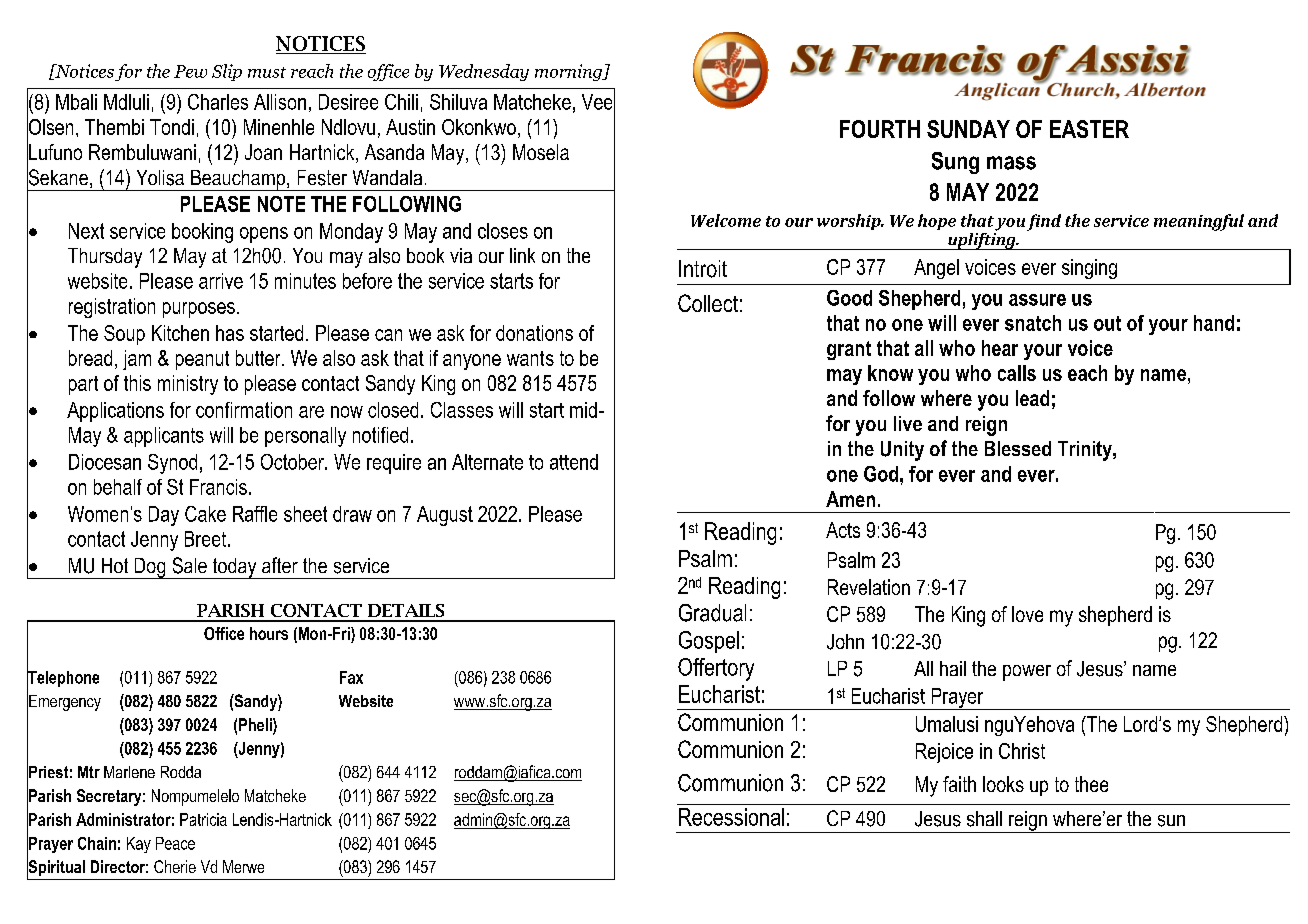  What do you see at coordinates (1027, 673) in the page?
I see `power` at bounding box center [1027, 673].
